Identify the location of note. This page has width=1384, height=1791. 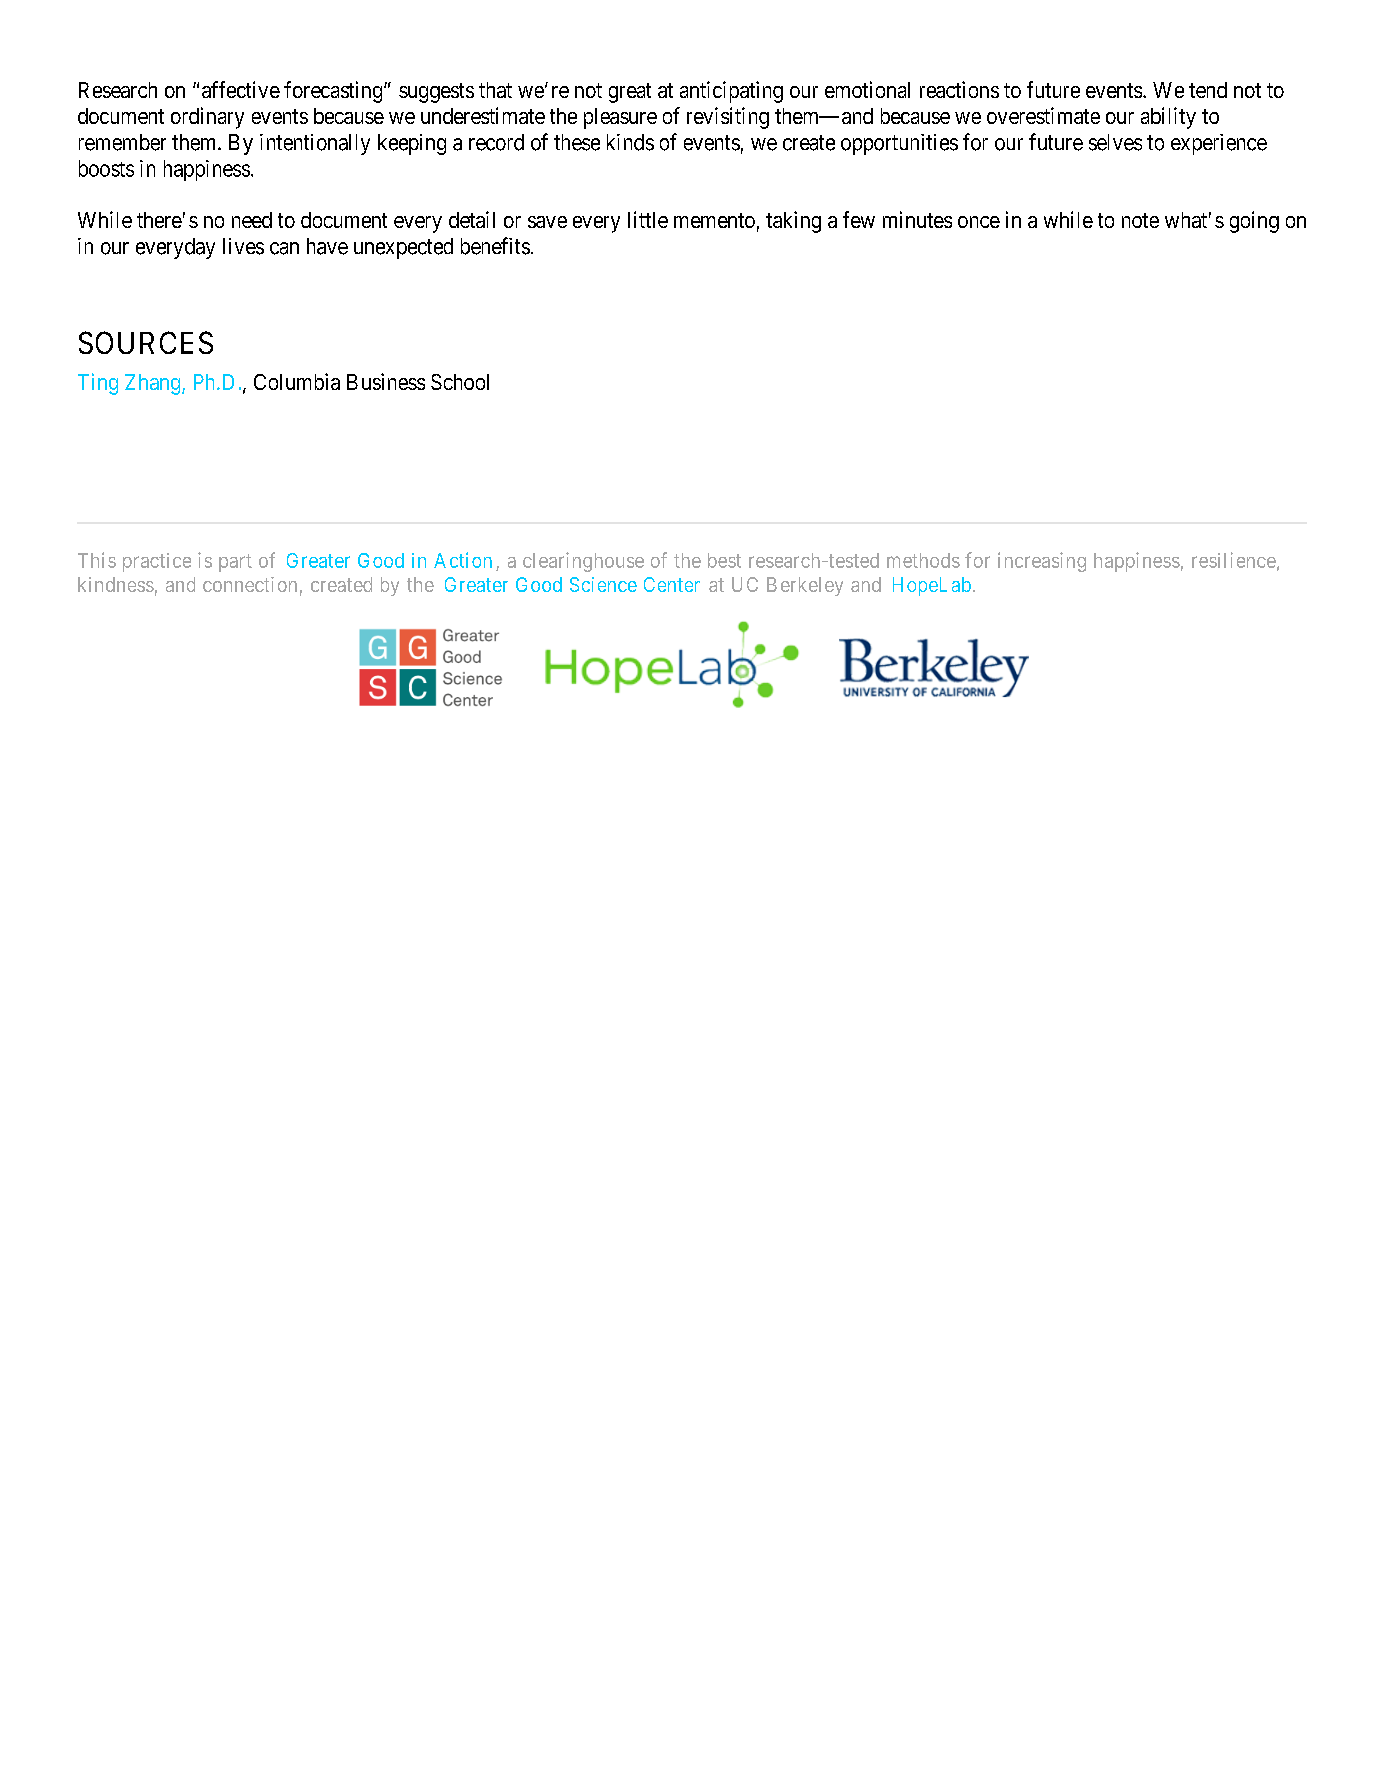
(1140, 220).
